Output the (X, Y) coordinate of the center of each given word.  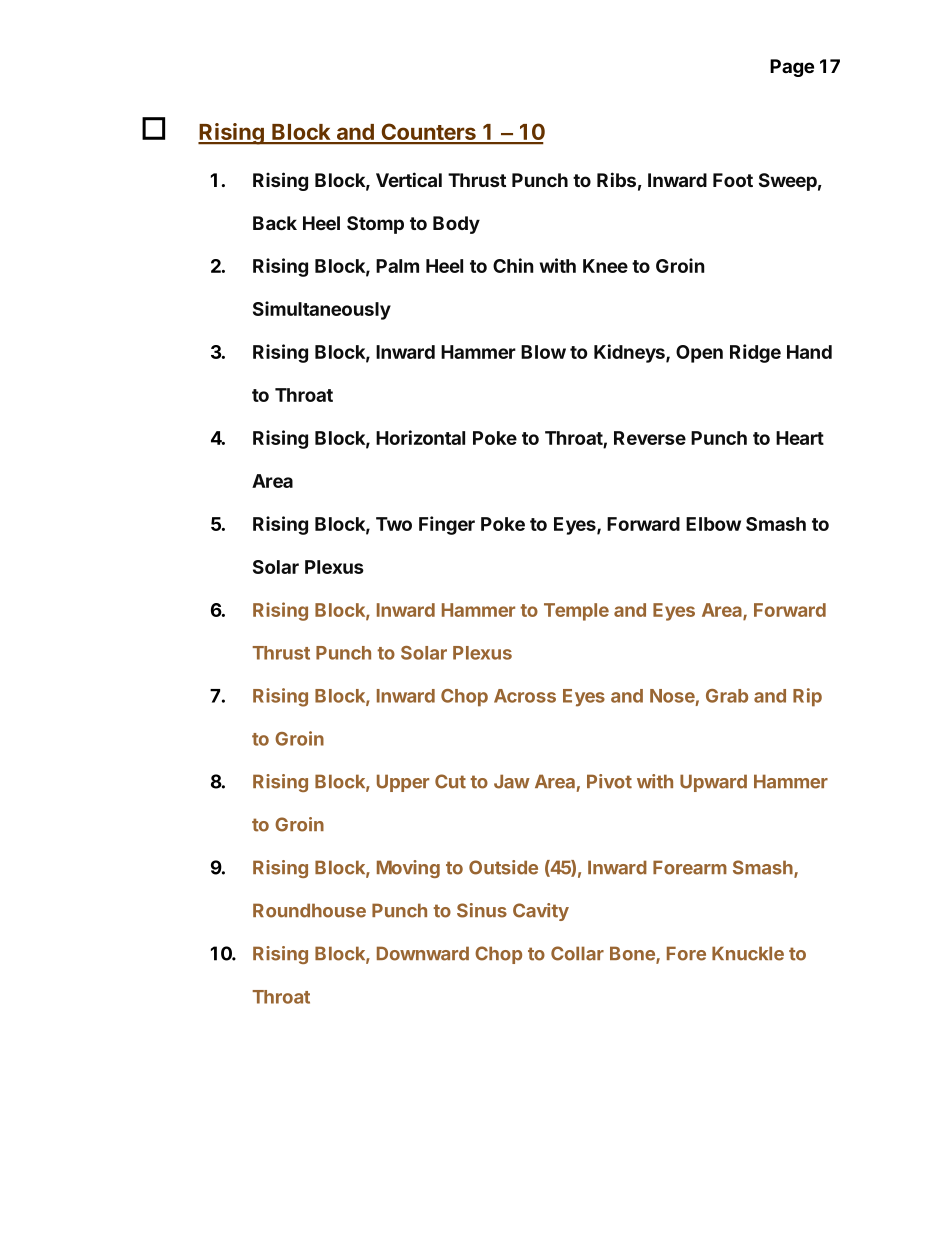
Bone (633, 954)
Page (792, 68)
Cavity (541, 912)
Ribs (616, 179)
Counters (428, 133)
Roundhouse (309, 910)
